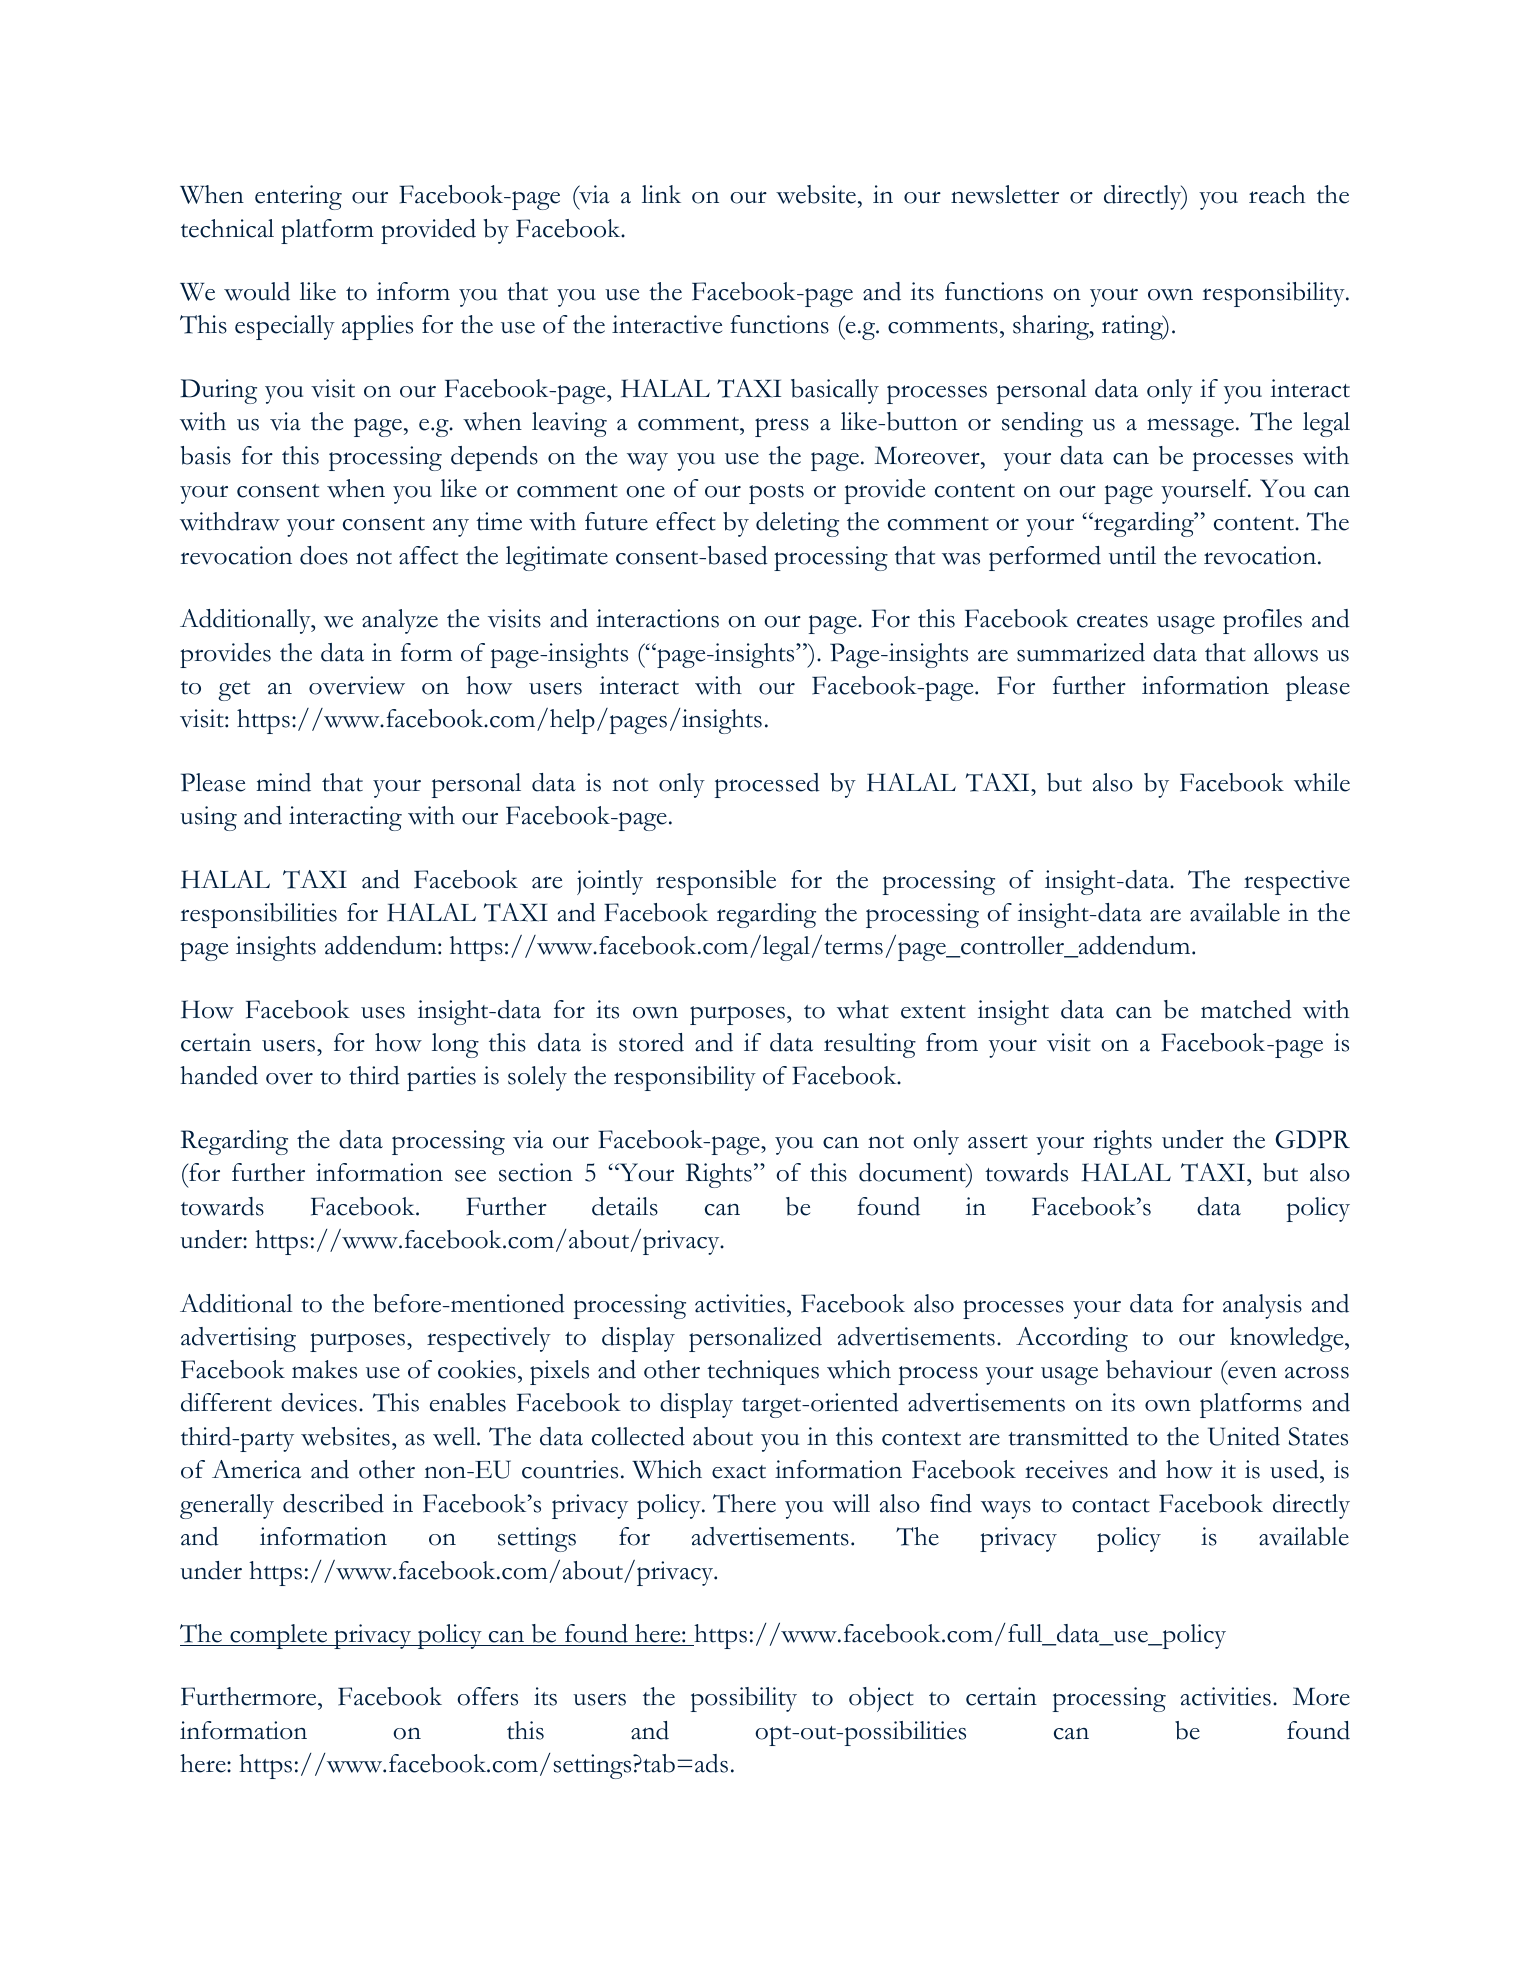  What do you see at coordinates (279, 1636) in the screenshot?
I see `complete` at bounding box center [279, 1636].
